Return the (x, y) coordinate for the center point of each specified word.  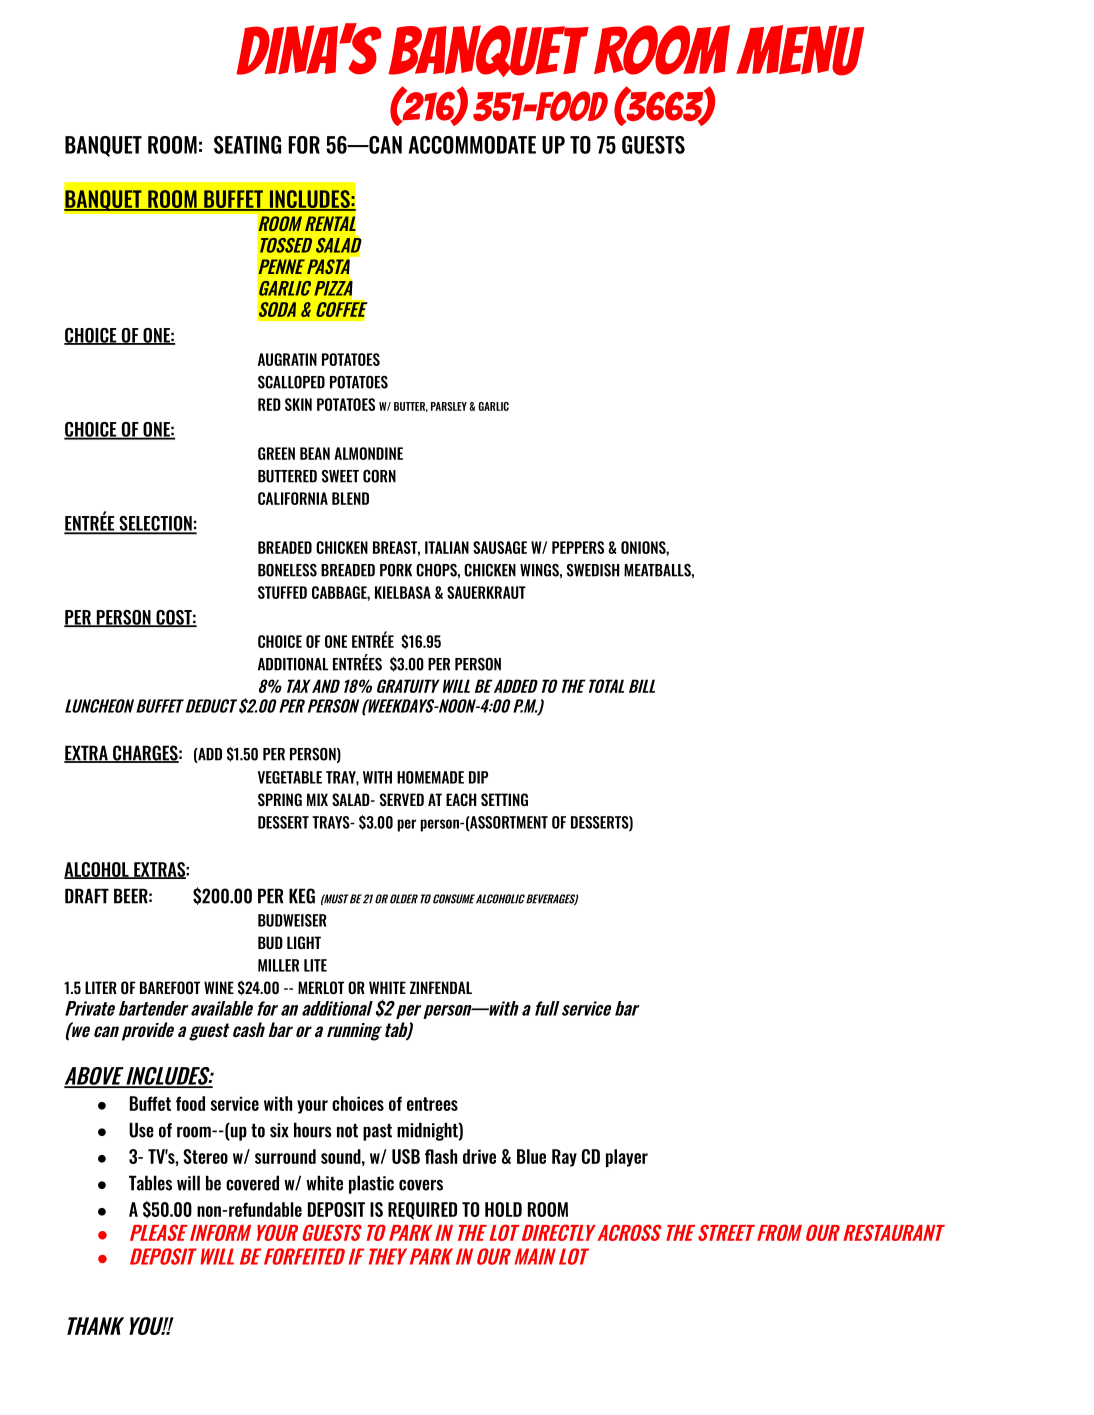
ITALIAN (447, 547)
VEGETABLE (290, 777)
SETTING (504, 799)
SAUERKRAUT (486, 592)
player (627, 1158)
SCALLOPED (291, 382)
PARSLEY (449, 406)
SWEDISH (593, 570)
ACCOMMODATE (472, 145)
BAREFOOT (170, 987)
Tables (150, 1183)
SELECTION (155, 524)
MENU (800, 50)
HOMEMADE (430, 777)
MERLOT (321, 987)
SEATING (247, 145)
